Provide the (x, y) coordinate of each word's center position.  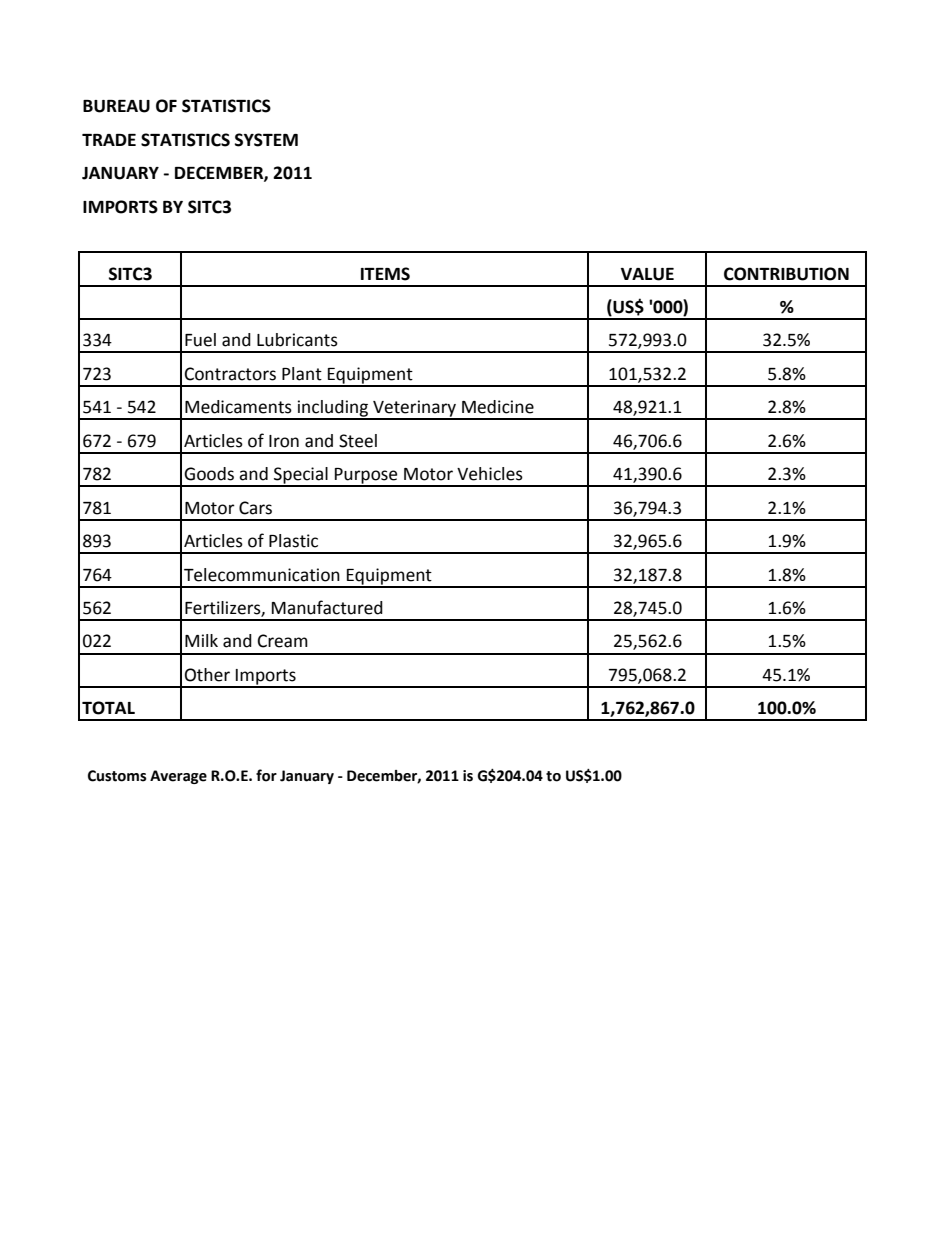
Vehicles (490, 474)
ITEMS (385, 274)
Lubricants (297, 340)
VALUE (647, 274)
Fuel (200, 340)
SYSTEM (266, 140)
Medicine (498, 407)
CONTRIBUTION (786, 274)
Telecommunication (262, 575)
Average (178, 777)
